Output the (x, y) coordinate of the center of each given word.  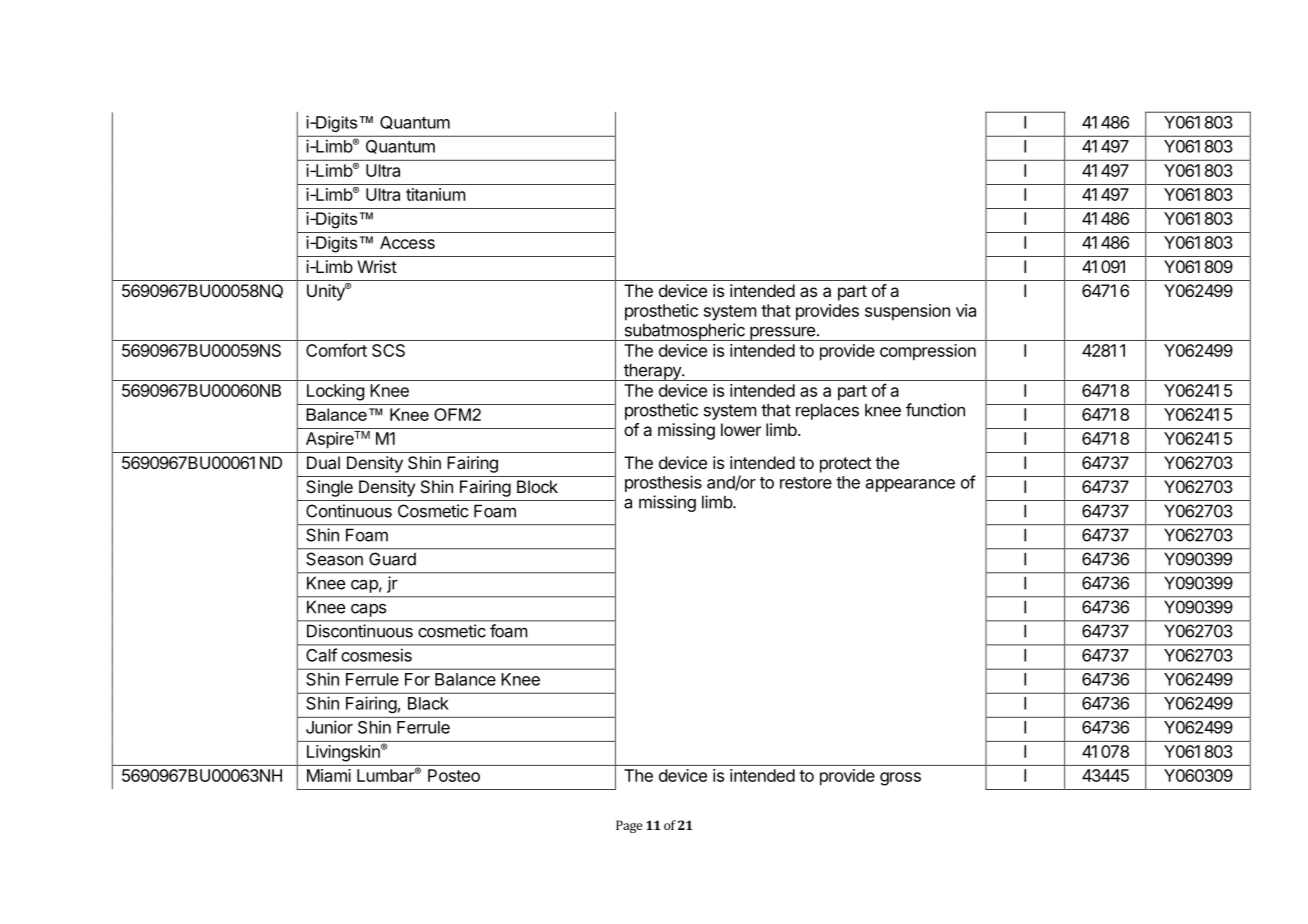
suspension (907, 312)
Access (407, 242)
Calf (321, 655)
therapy (652, 372)
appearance (910, 485)
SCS (388, 350)
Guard (392, 559)
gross (900, 779)
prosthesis (663, 483)
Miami (329, 775)
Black (428, 703)
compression (928, 352)
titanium (436, 194)
